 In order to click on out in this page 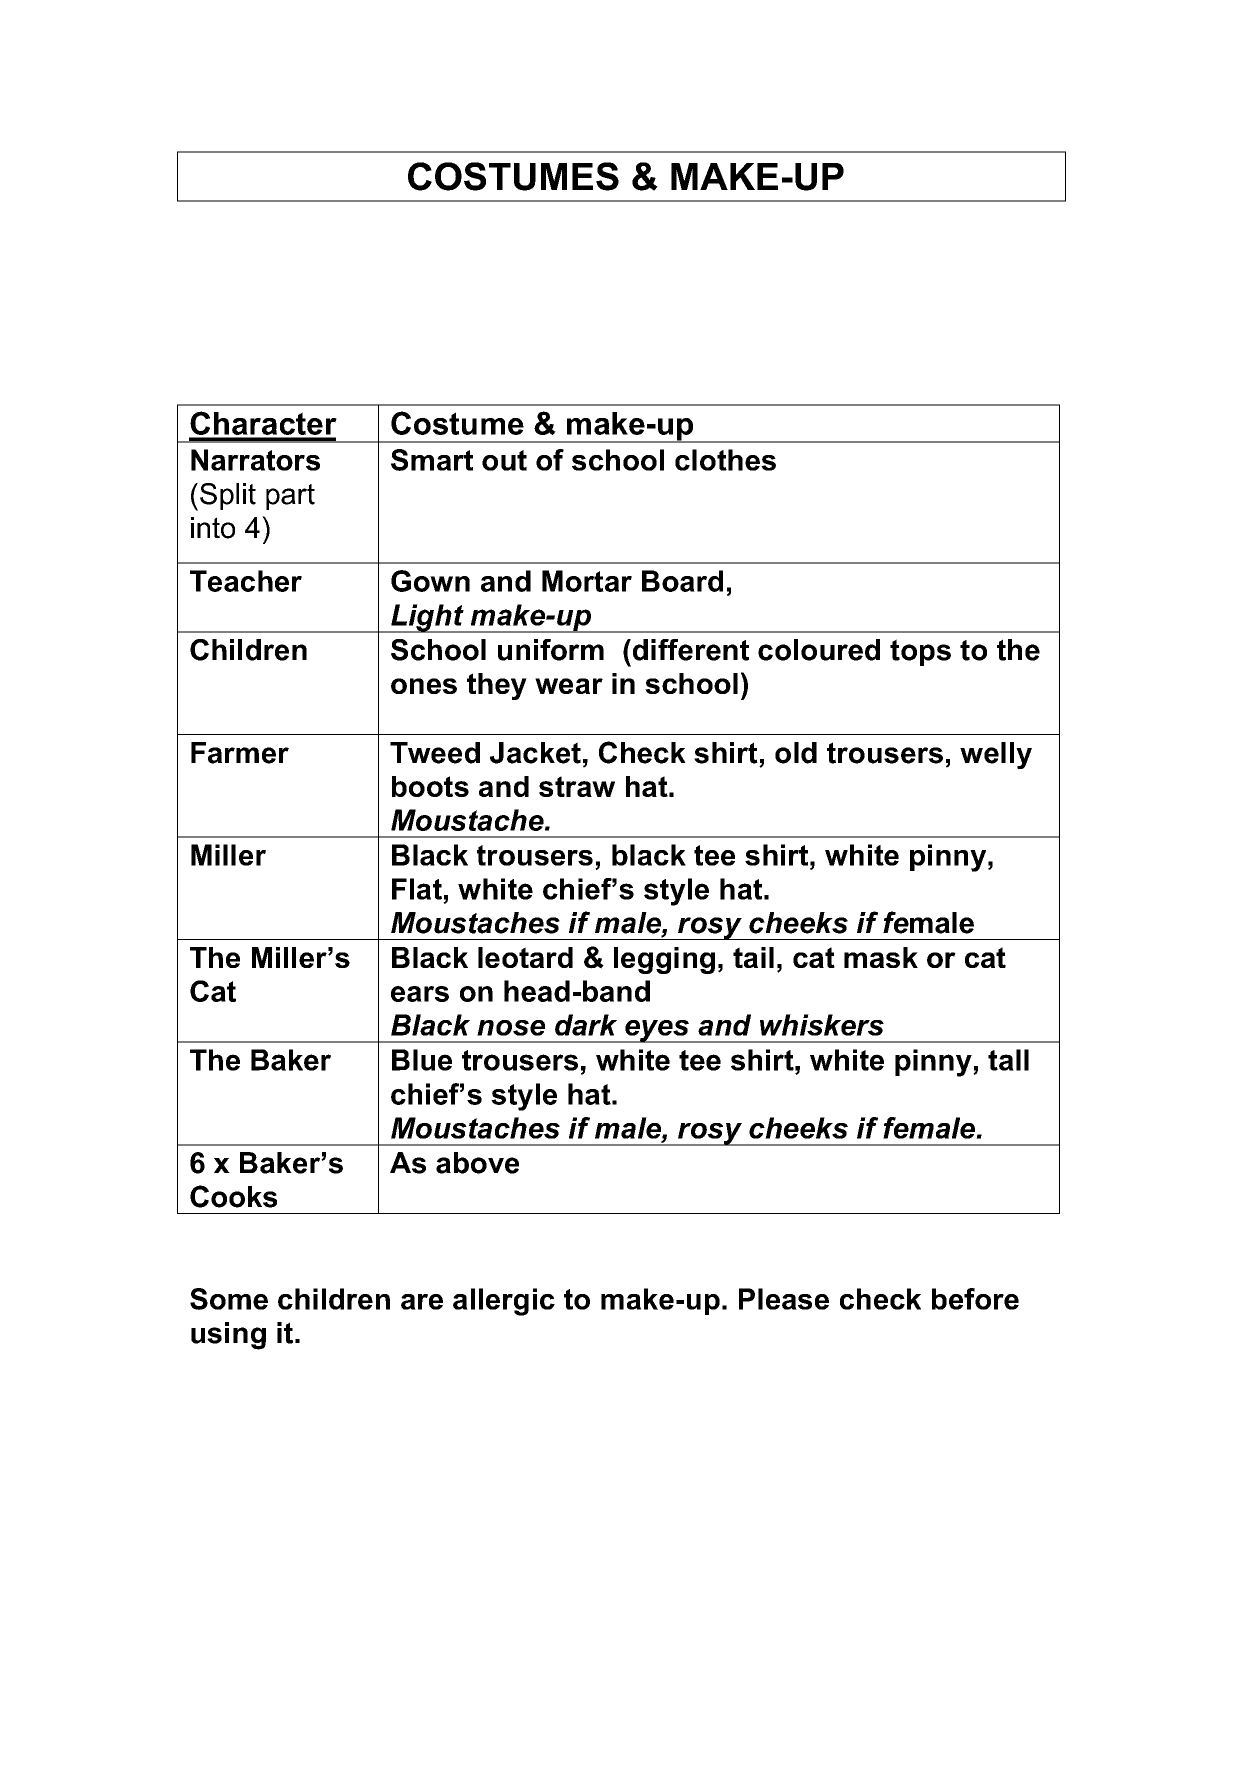, I will do `click(504, 460)`.
